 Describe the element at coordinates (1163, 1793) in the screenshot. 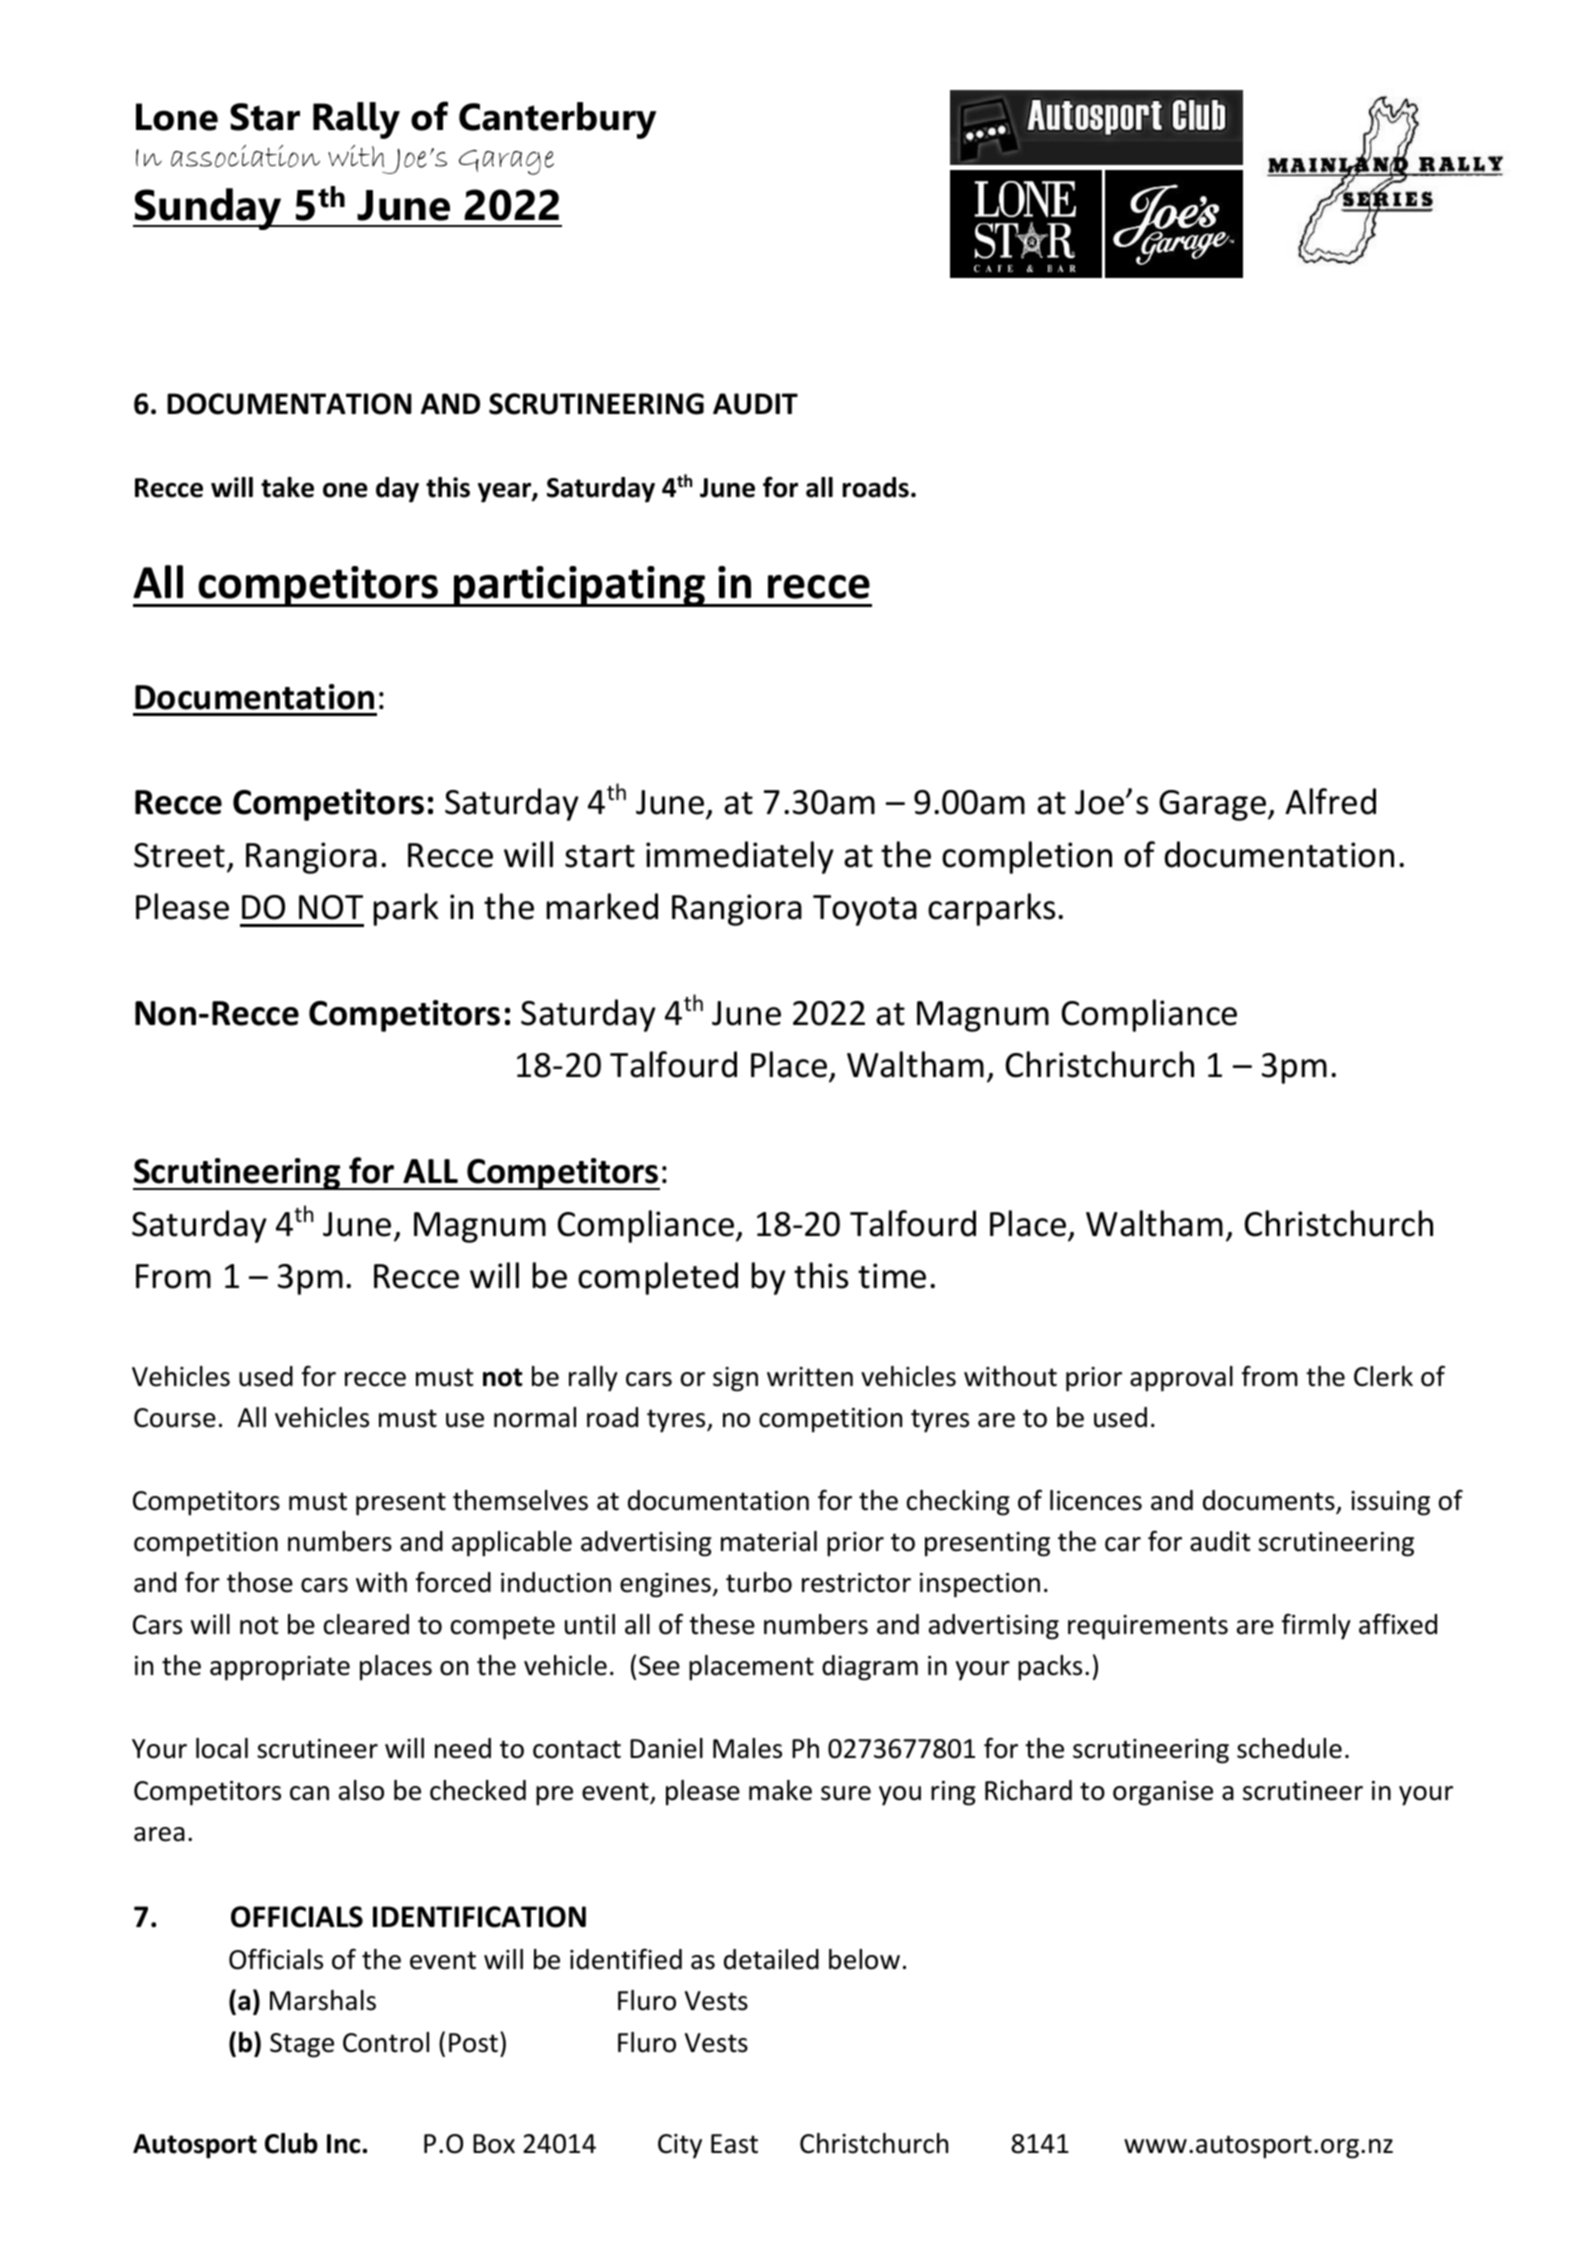

I see `organise` at that location.
